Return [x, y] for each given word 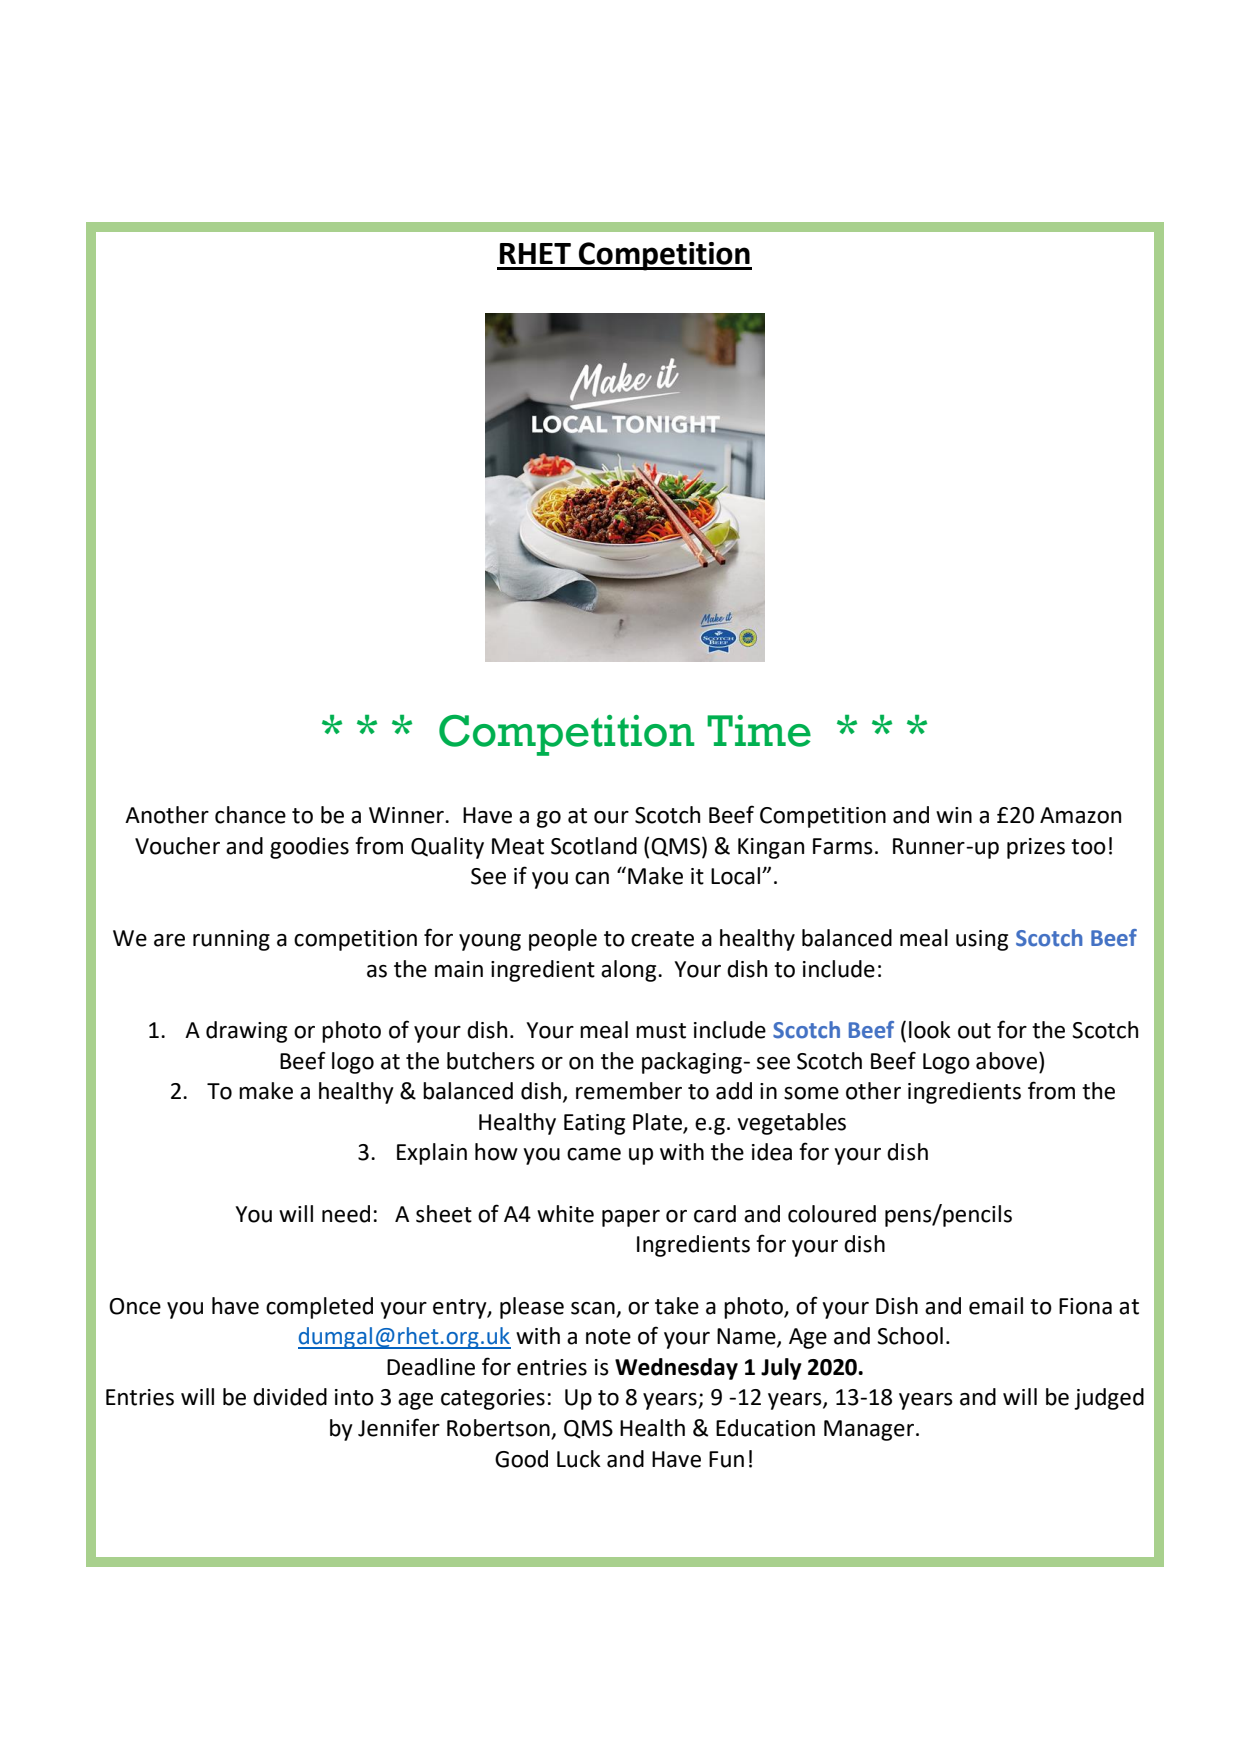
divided [290, 1397]
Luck [579, 1459]
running [231, 940]
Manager [870, 1430]
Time [759, 731]
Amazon [1080, 815]
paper [631, 1218]
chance [250, 815]
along [630, 971]
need [346, 1214]
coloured [832, 1214]
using [982, 940]
